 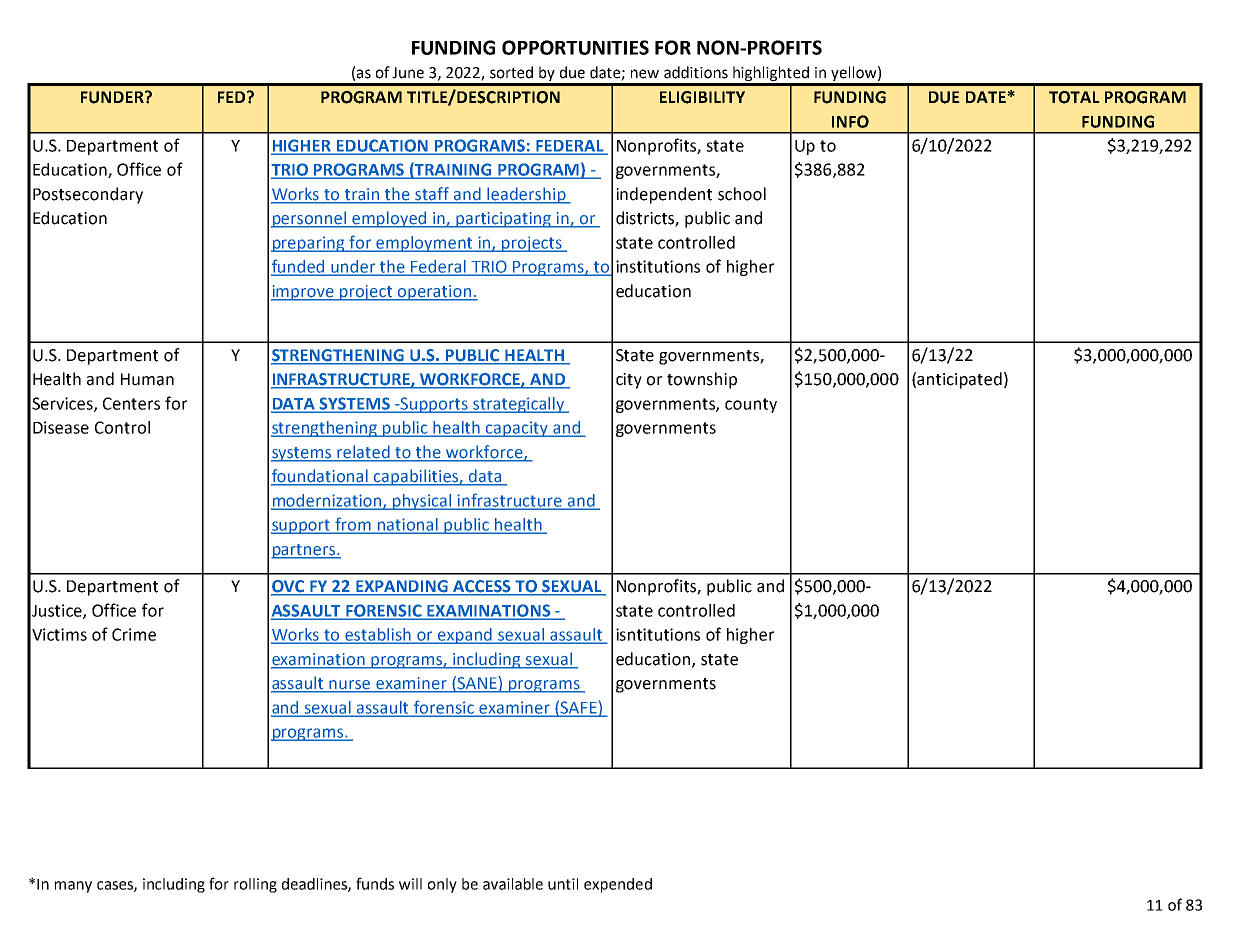 What do you see at coordinates (350, 686) in the screenshot?
I see `nurse` at bounding box center [350, 686].
